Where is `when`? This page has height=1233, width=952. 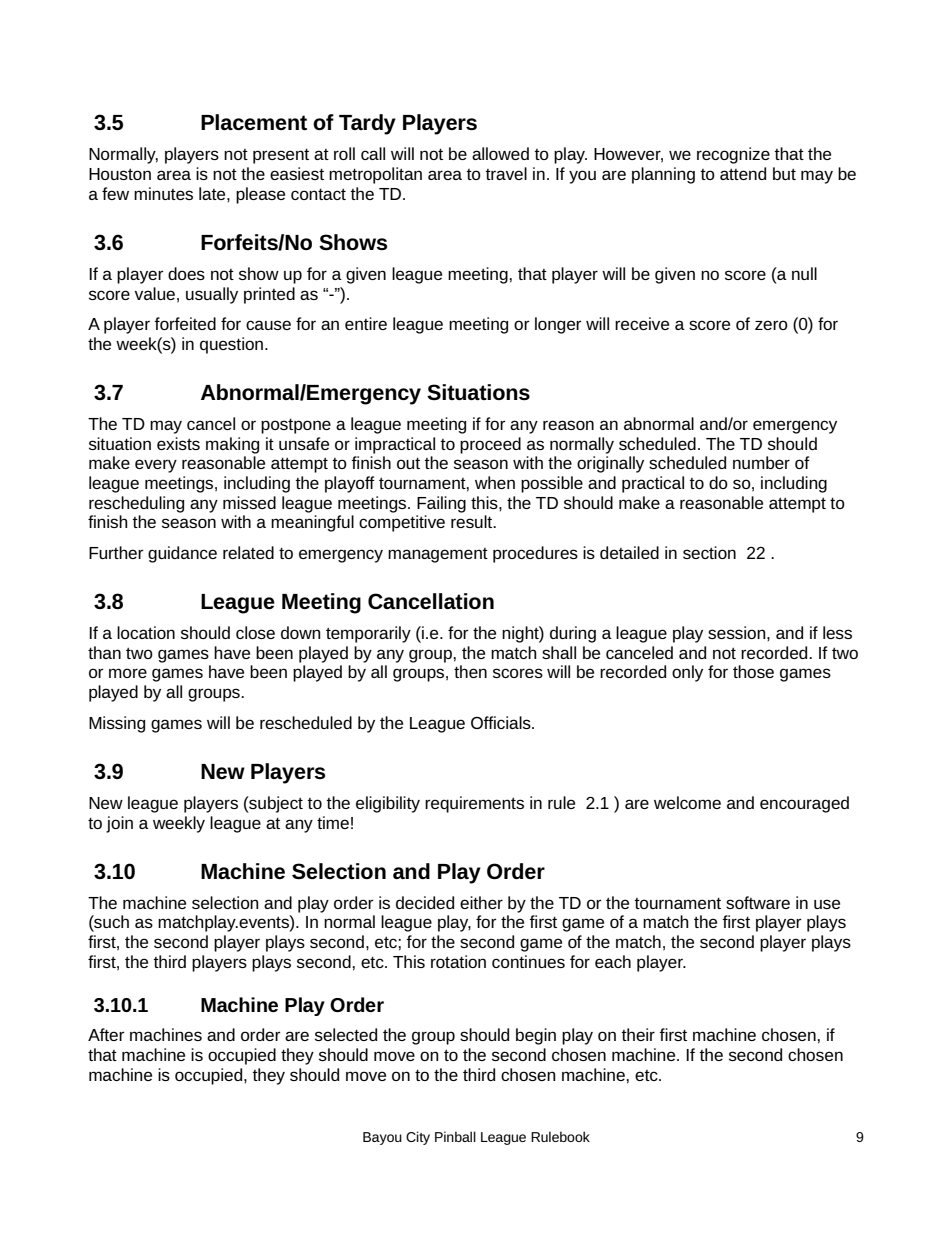
when is located at coordinates (495, 482).
